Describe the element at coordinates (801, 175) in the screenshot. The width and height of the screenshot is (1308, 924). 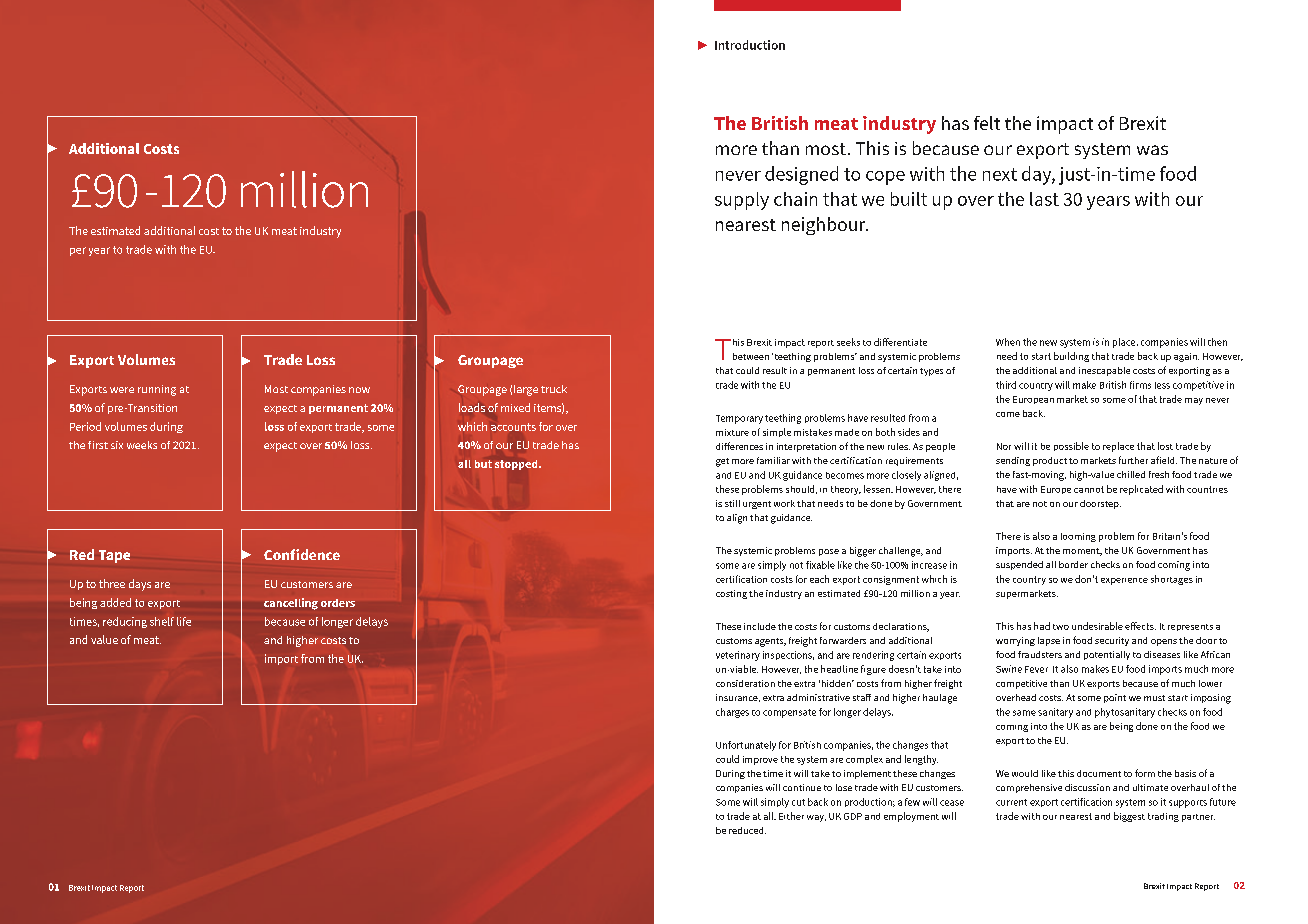
I see `designed` at that location.
